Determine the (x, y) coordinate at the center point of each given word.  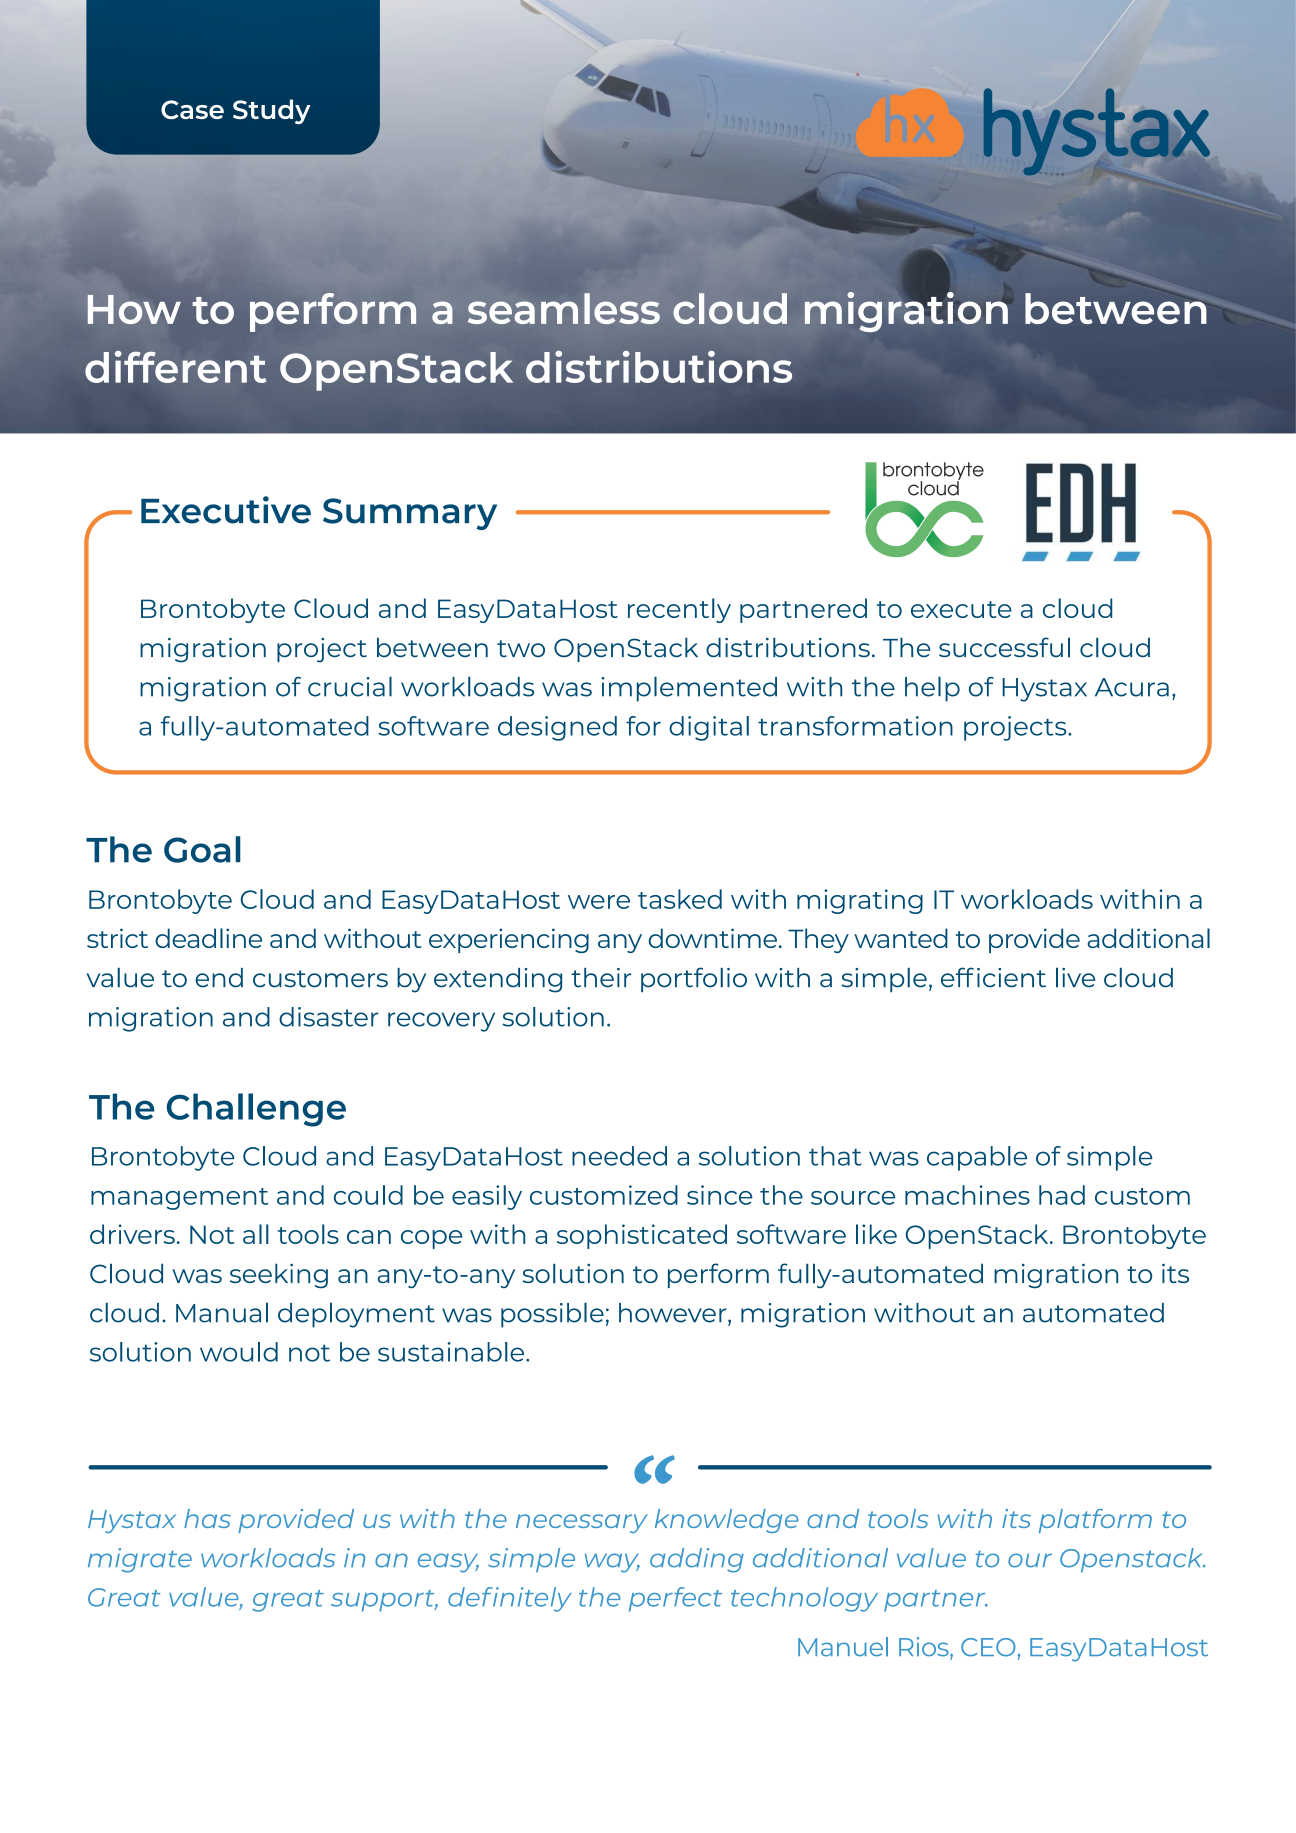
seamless (564, 308)
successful (1004, 647)
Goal (202, 849)
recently (679, 610)
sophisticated (642, 1236)
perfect (675, 1599)
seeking (279, 1276)
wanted (901, 938)
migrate (140, 1560)
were (599, 902)
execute (961, 609)
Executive (226, 510)
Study (272, 111)
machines (967, 1195)
